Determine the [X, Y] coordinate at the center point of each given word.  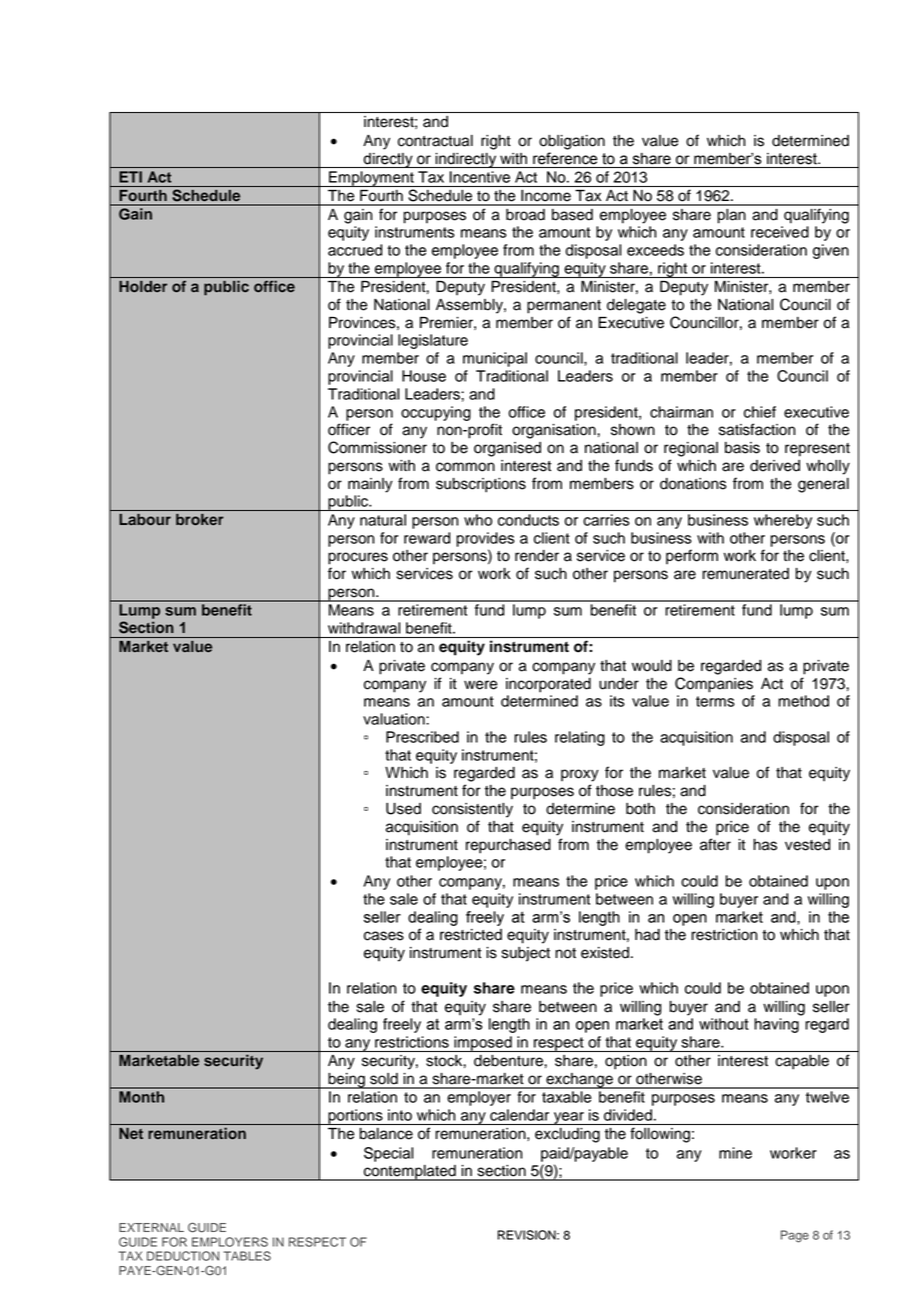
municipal [495, 359]
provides [486, 539]
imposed [483, 1044]
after [715, 844]
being [346, 1081]
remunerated [745, 574]
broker [200, 519]
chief [760, 412]
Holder [143, 286]
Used [403, 809]
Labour [145, 519]
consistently [472, 810]
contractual [435, 141]
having [776, 1025]
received [780, 232]
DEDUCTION [183, 1256]
